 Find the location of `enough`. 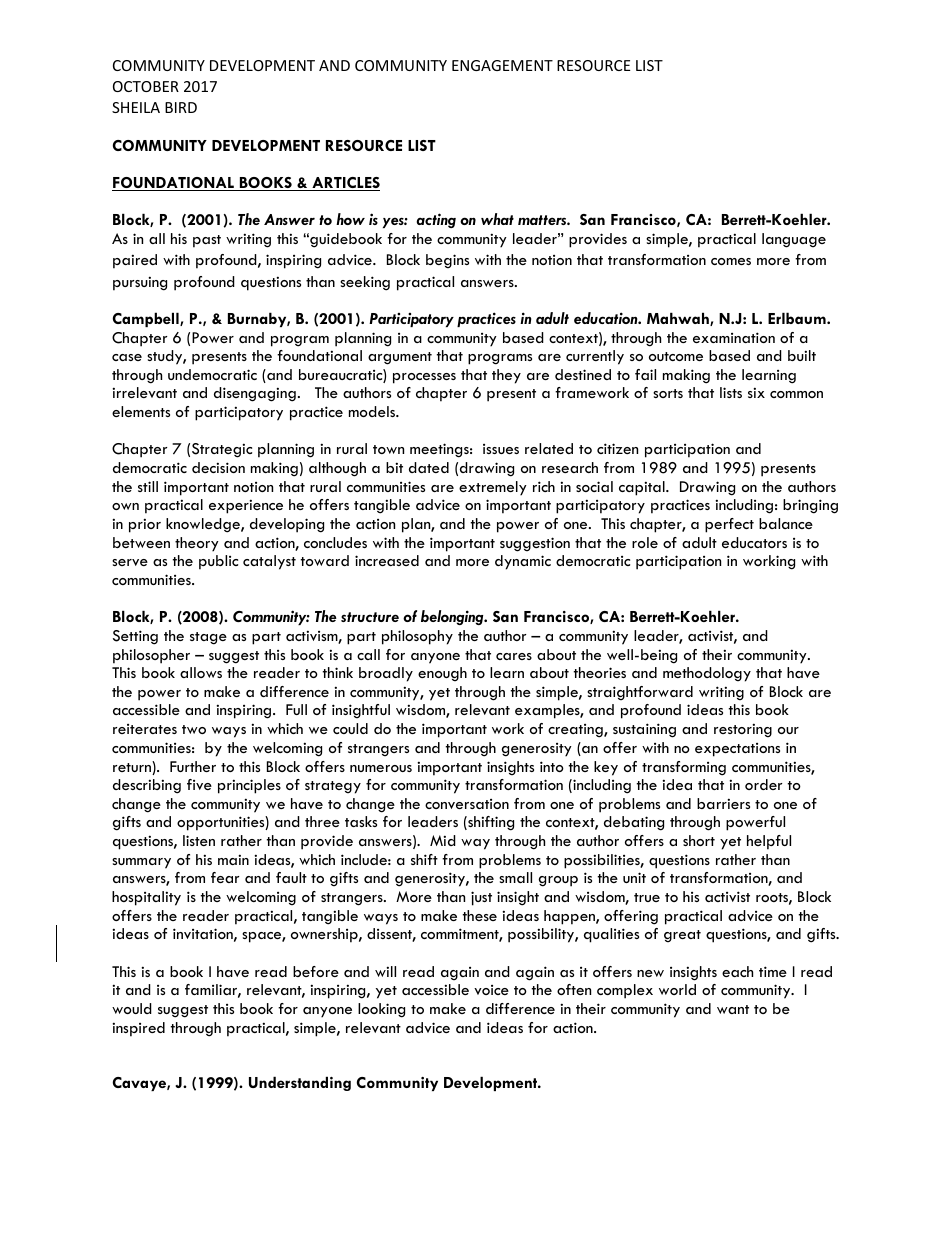

enough is located at coordinates (442, 674).
